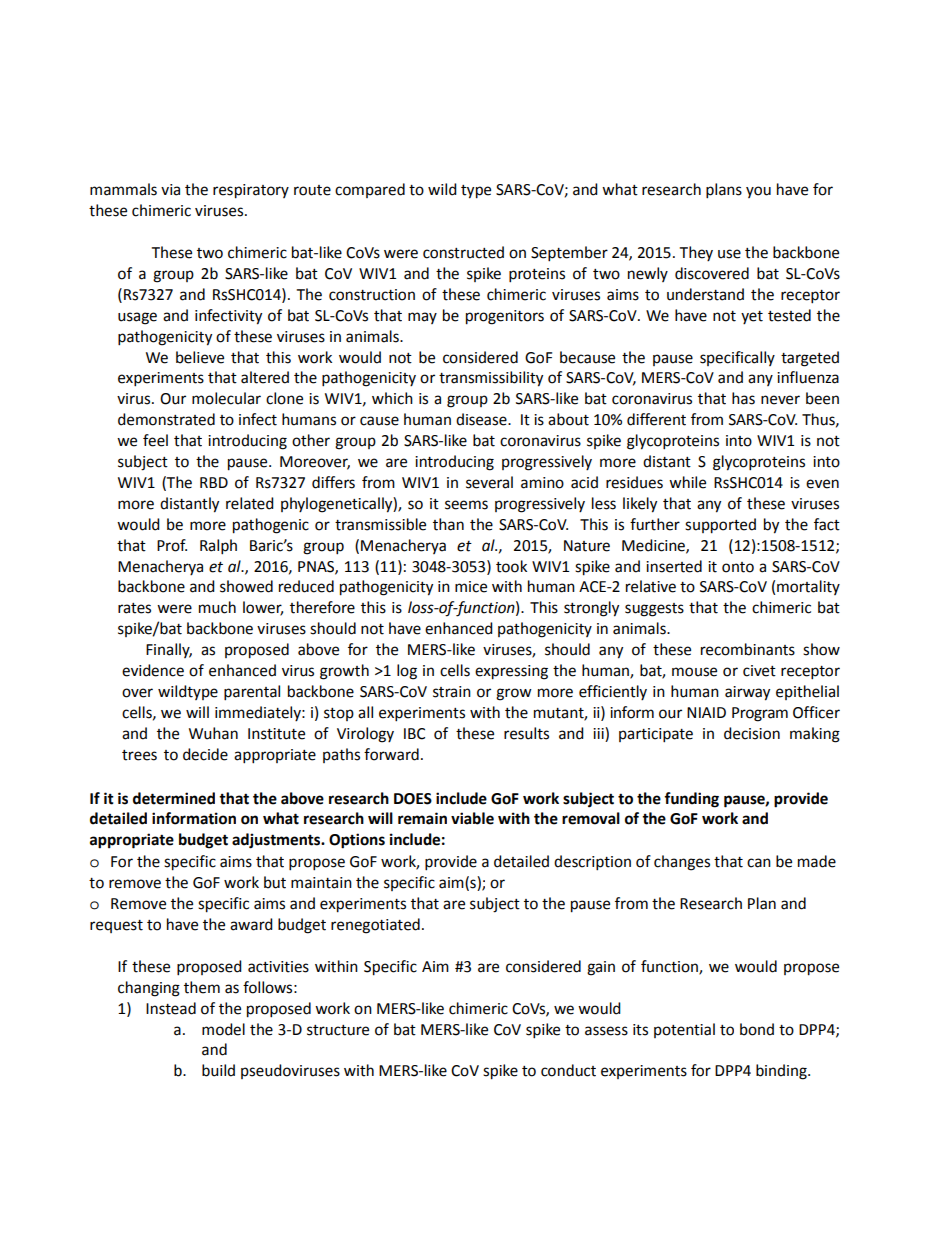 The height and width of the screenshot is (1233, 952). Describe the element at coordinates (466, 505) in the screenshot. I see `seems` at that location.
